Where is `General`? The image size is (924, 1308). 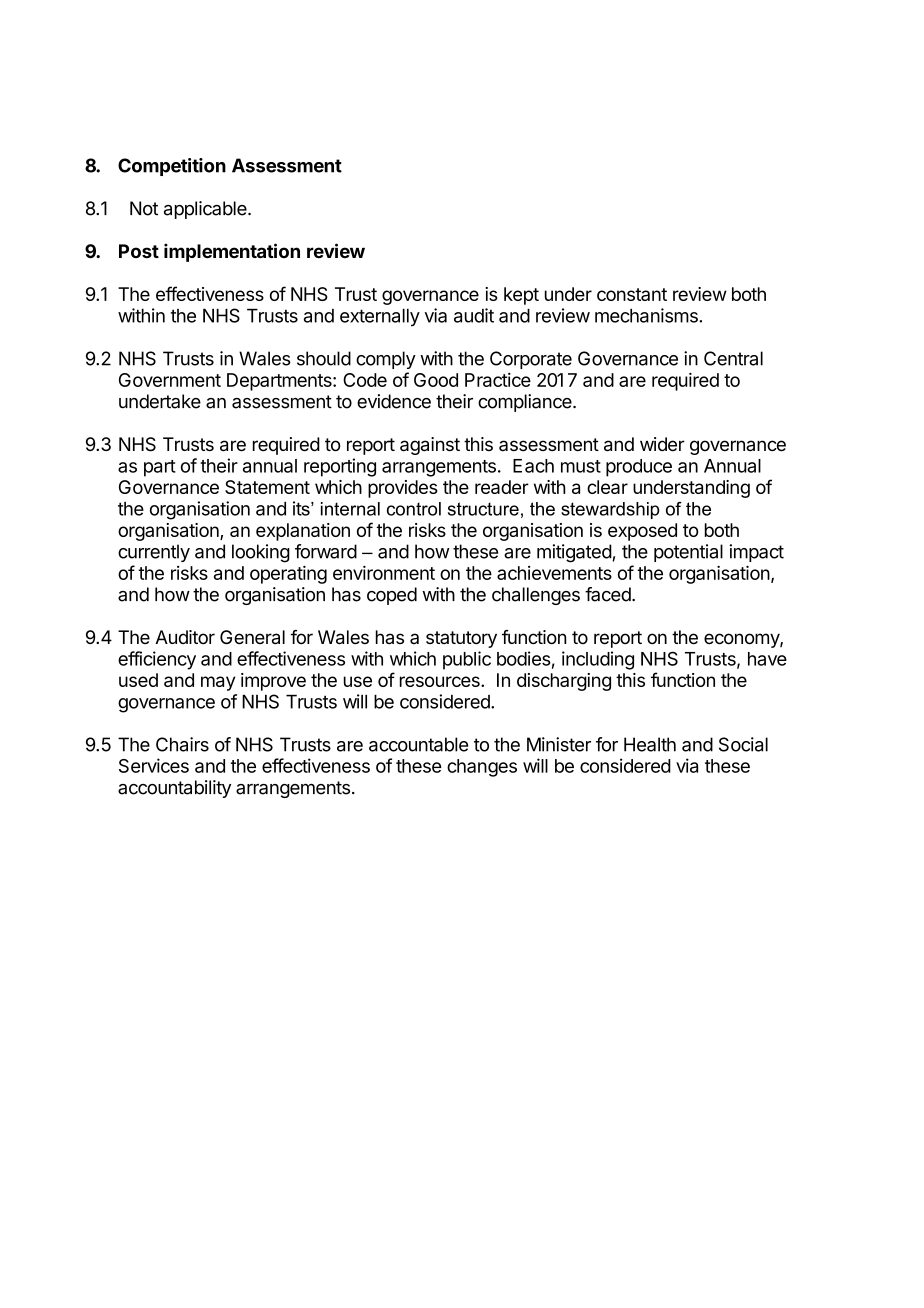 General is located at coordinates (252, 637).
